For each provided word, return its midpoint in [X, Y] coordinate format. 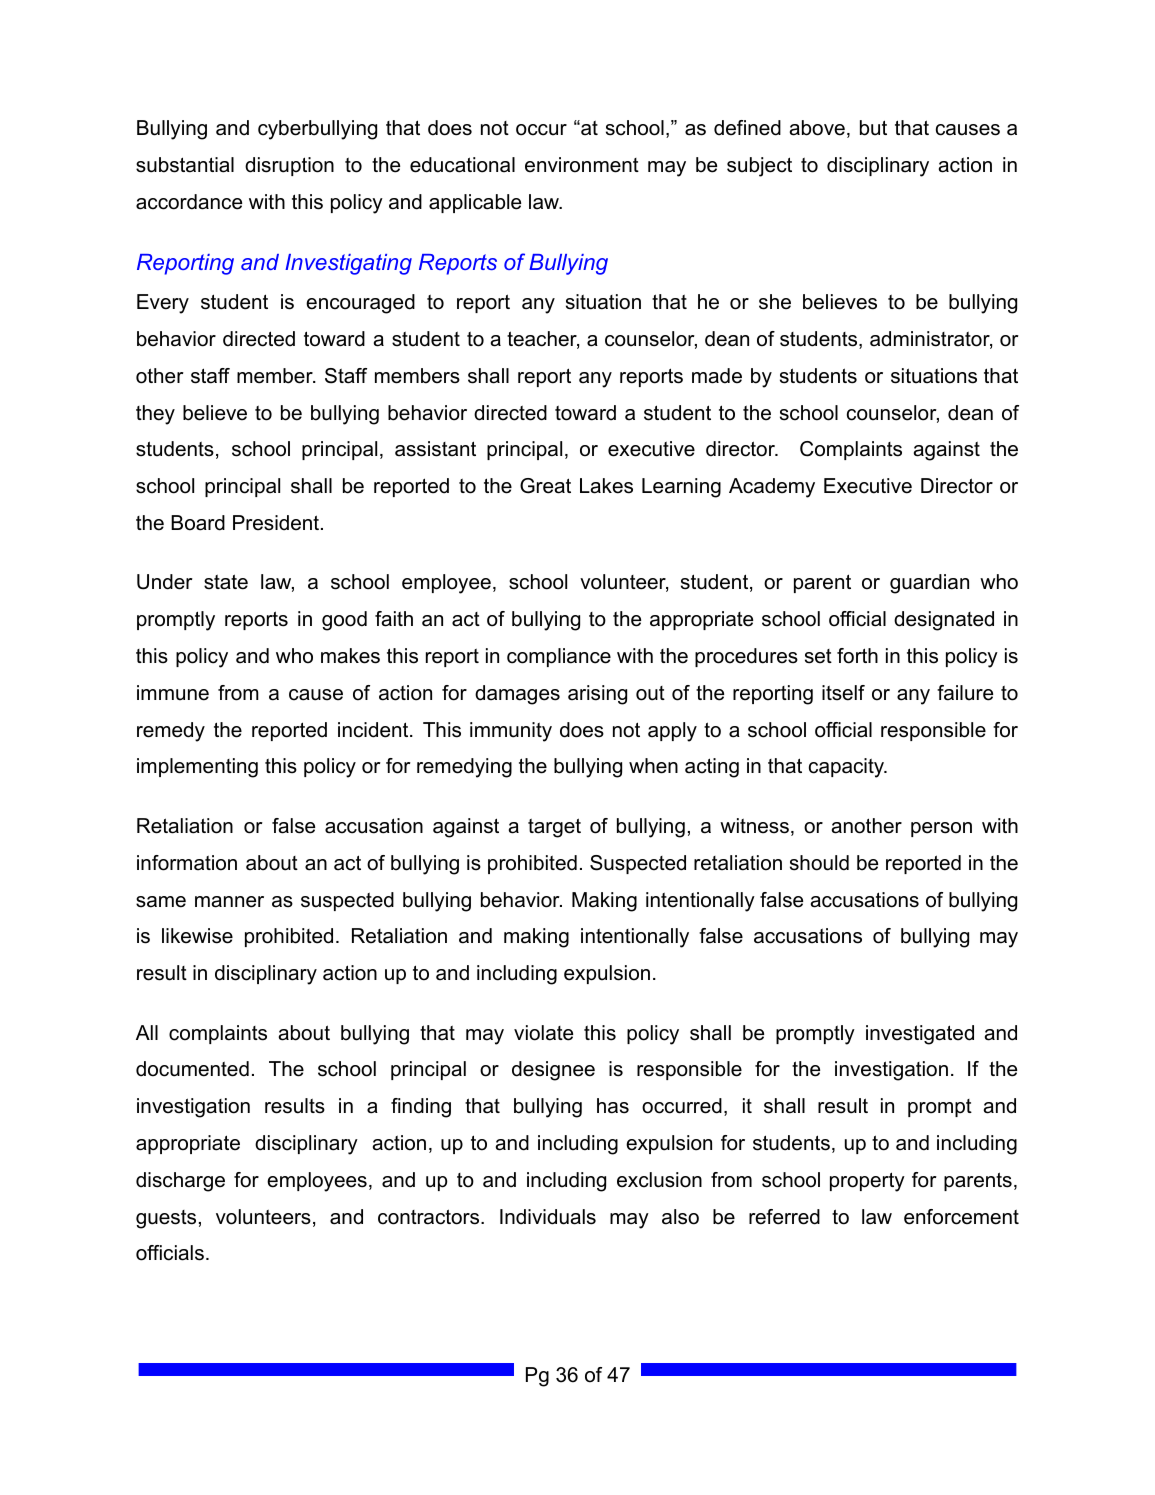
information [187, 863]
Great [545, 486]
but [873, 128]
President [277, 523]
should [819, 863]
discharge [180, 1182]
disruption [289, 166]
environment [582, 165]
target [554, 828]
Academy [772, 488]
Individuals [548, 1217]
